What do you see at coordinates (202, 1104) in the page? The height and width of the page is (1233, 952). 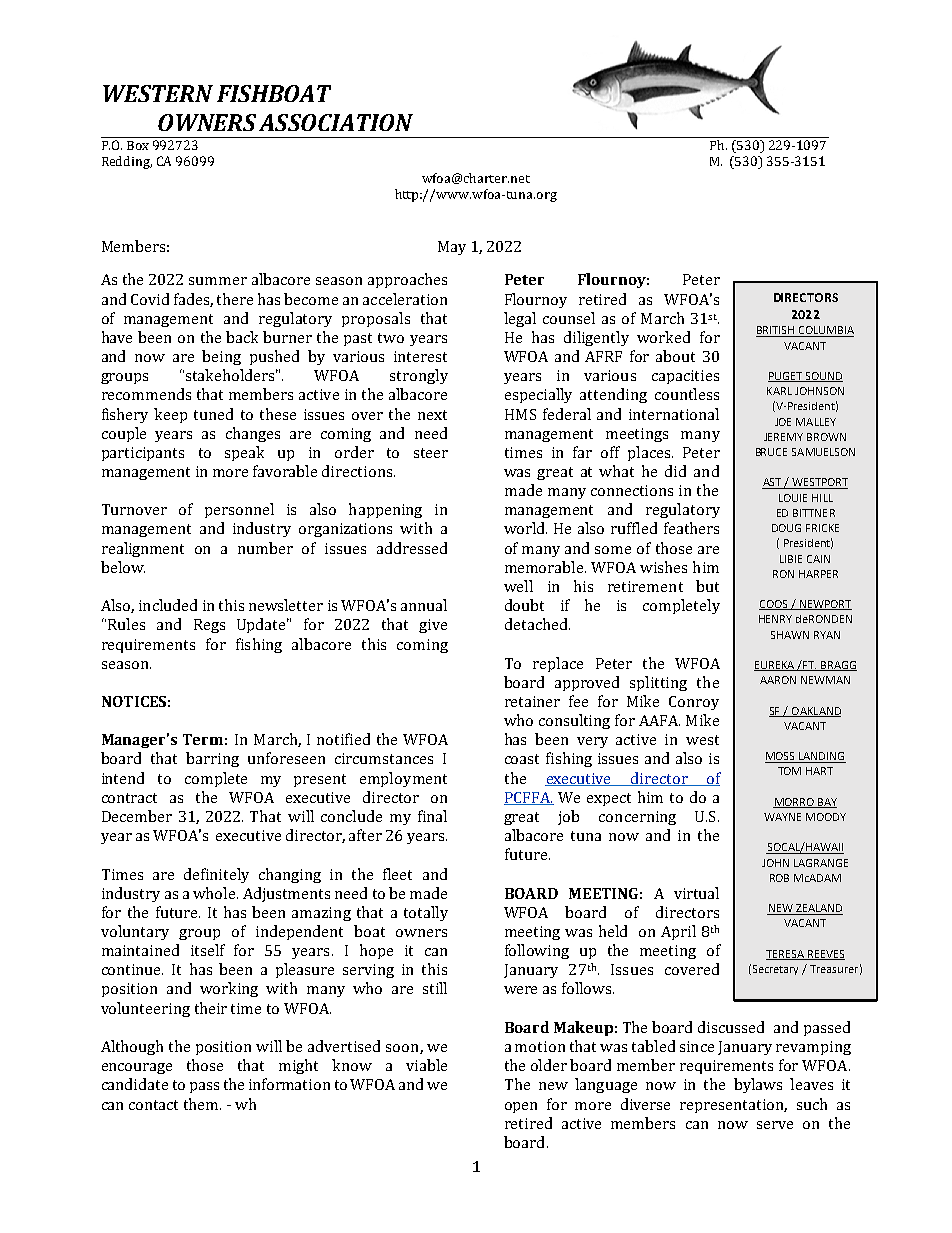 I see `them` at bounding box center [202, 1104].
